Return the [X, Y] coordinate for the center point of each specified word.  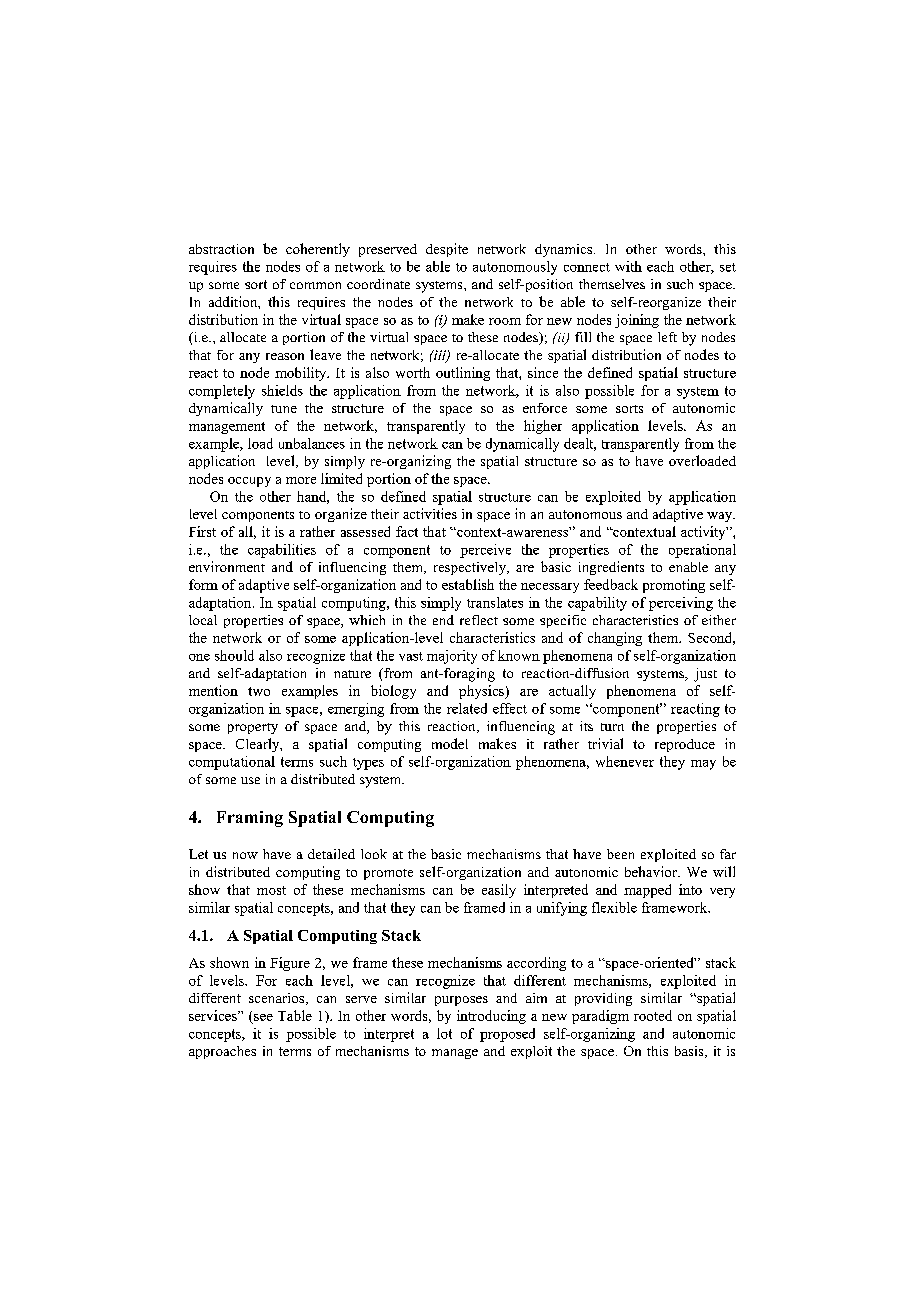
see [263, 1017]
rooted [653, 1015]
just [705, 675]
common [315, 285]
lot [444, 1033]
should [234, 655]
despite [447, 250]
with [628, 266]
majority [452, 657]
